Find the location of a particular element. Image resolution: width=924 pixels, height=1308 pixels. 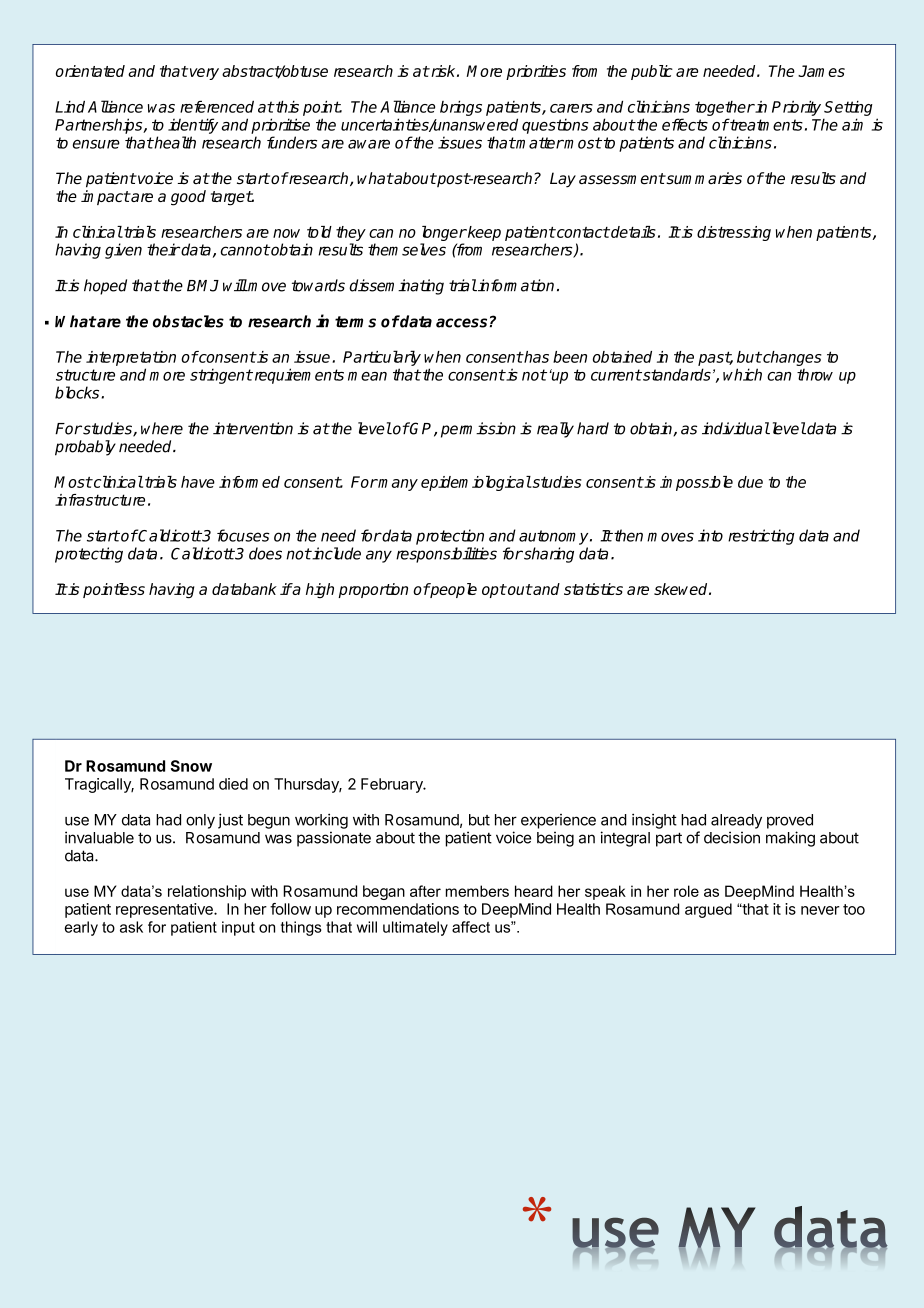

epidemiological is located at coordinates (476, 483).
